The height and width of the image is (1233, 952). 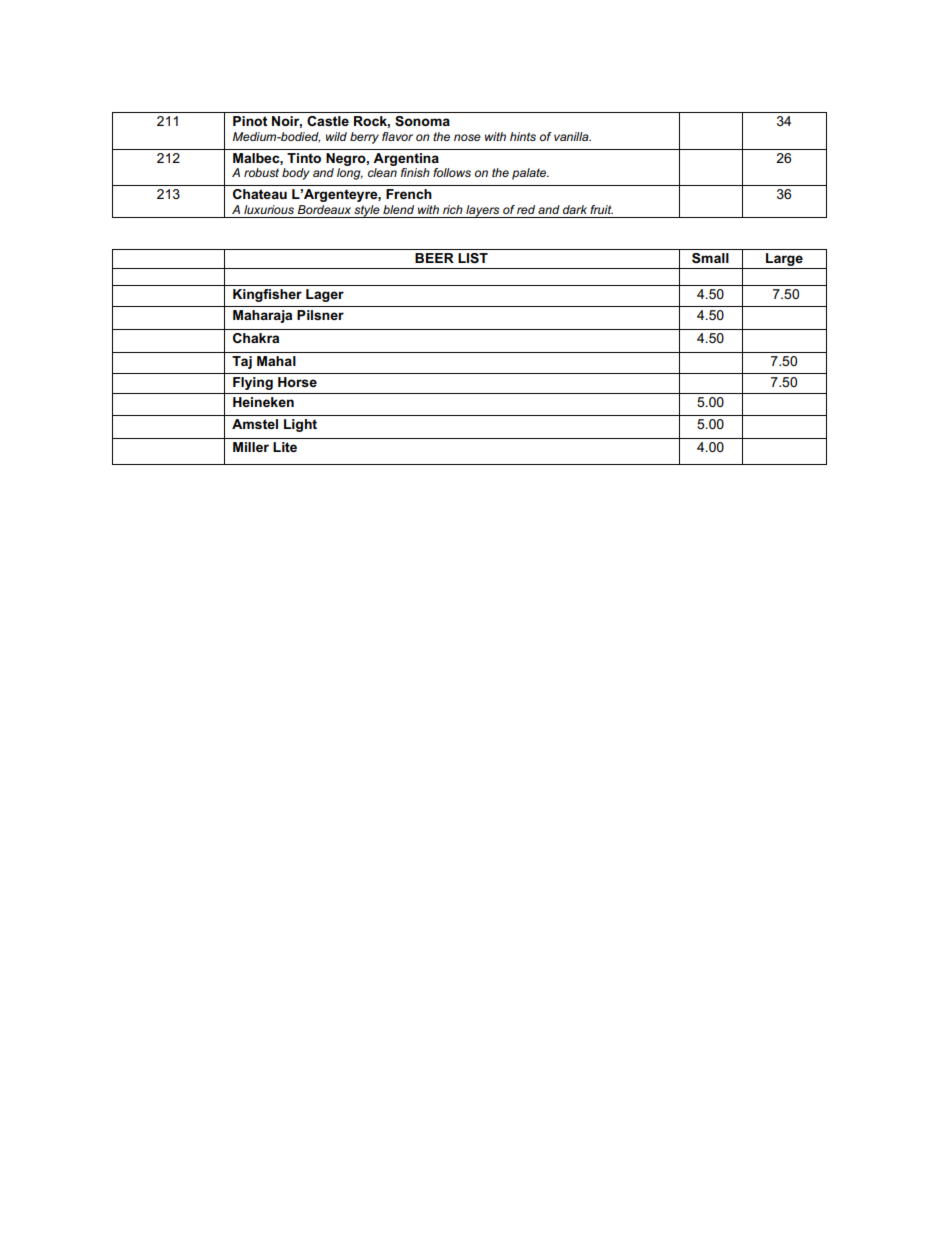 What do you see at coordinates (473, 258) in the image?
I see `LIST` at bounding box center [473, 258].
